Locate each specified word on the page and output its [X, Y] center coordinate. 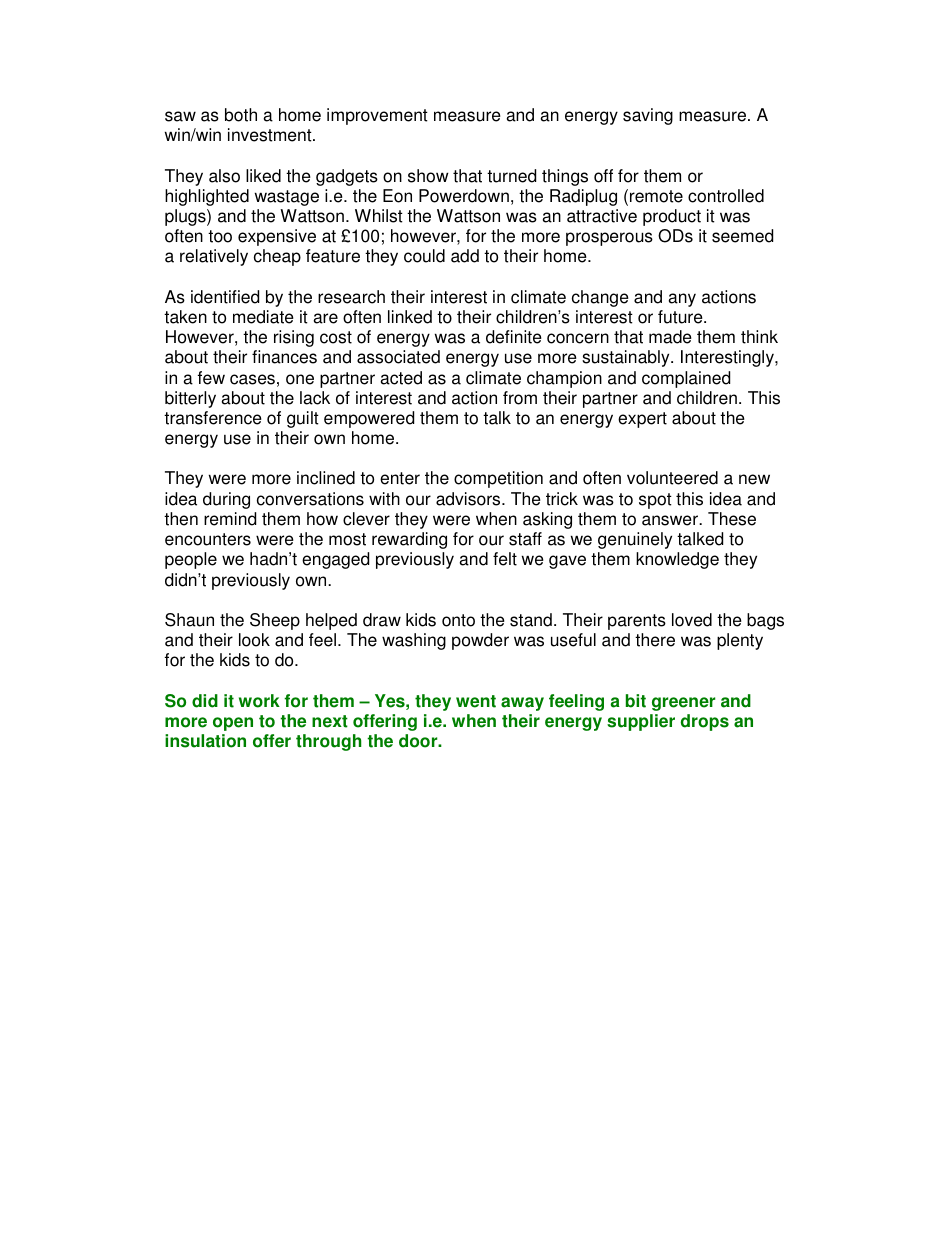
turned [511, 176]
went [476, 701]
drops [705, 722]
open [233, 724]
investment [271, 135]
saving [648, 116]
